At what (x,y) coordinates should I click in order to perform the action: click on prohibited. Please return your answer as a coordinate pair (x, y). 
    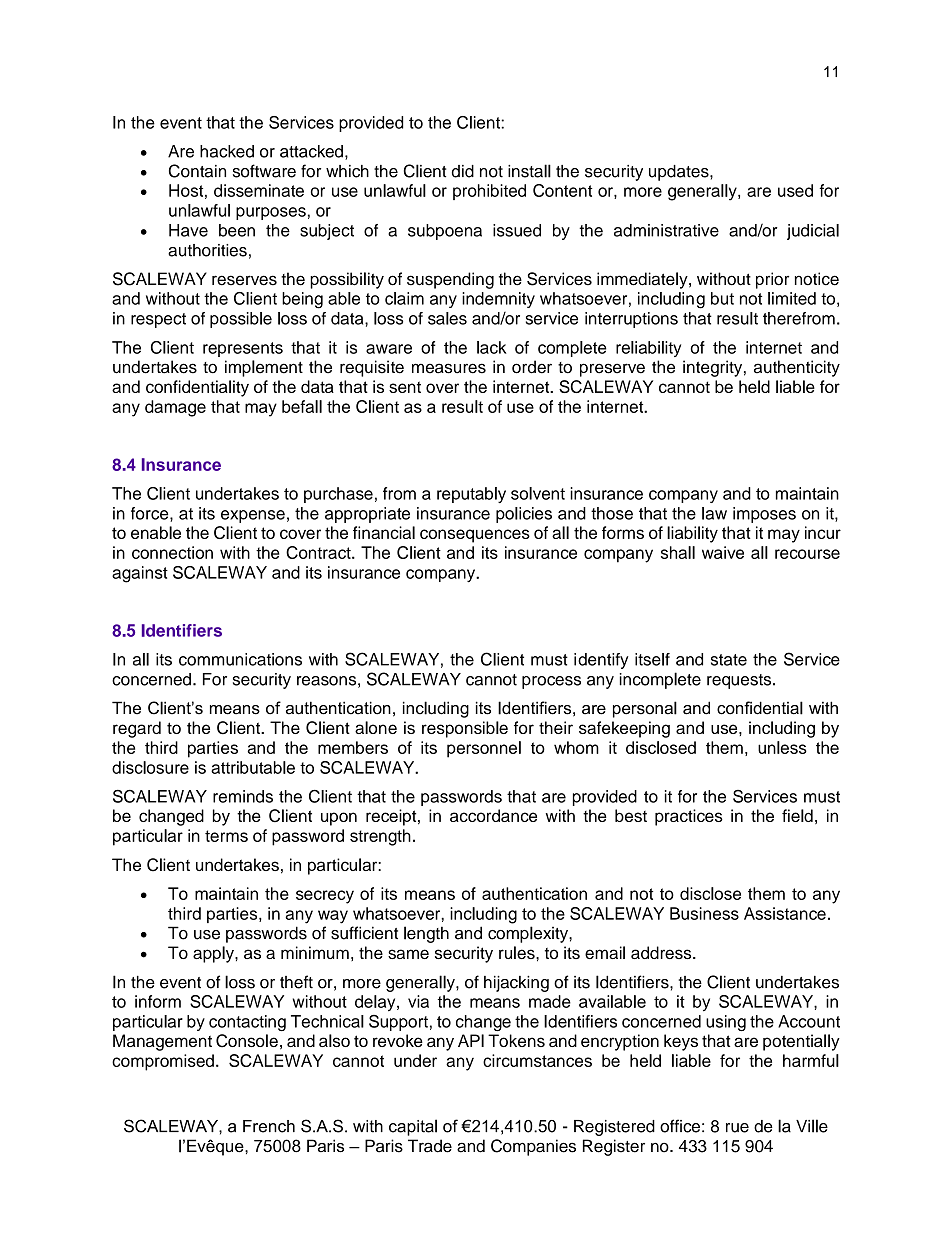
    Looking at the image, I should click on (489, 192).
